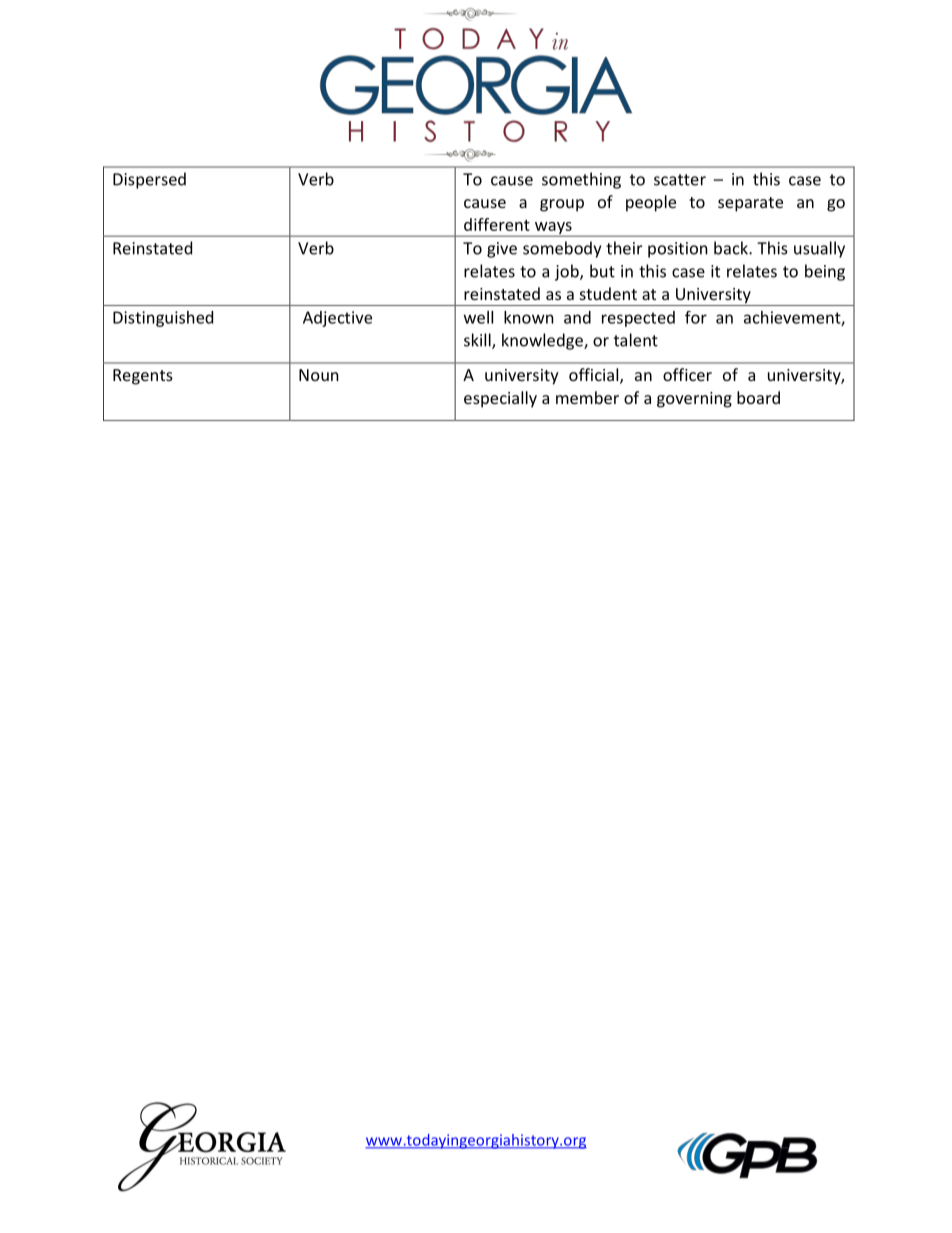 The height and width of the screenshot is (1233, 952). I want to click on skill, so click(478, 341).
